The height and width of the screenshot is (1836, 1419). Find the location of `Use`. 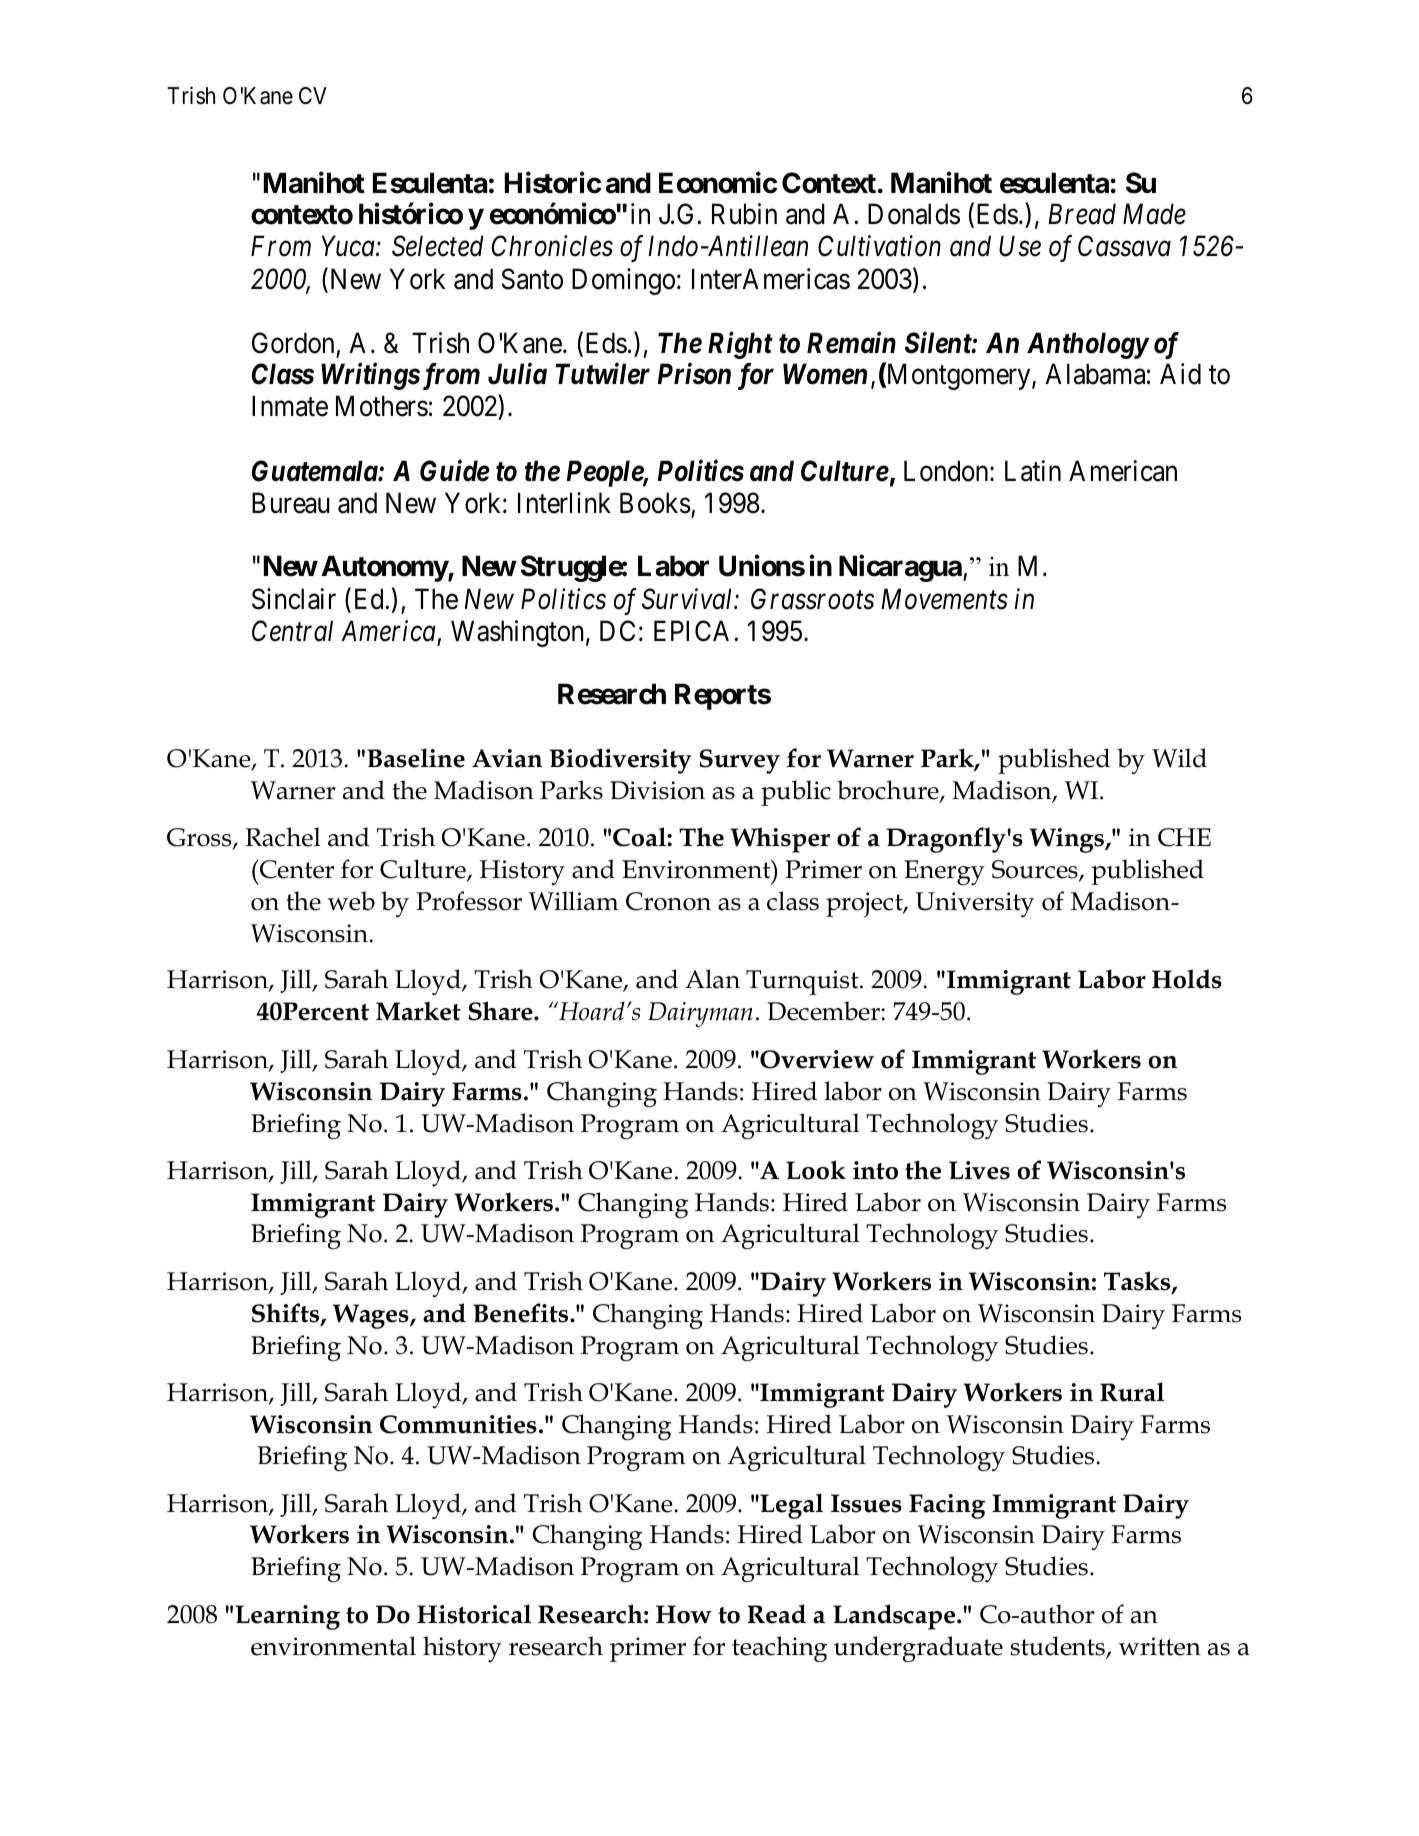

Use is located at coordinates (1020, 246).
